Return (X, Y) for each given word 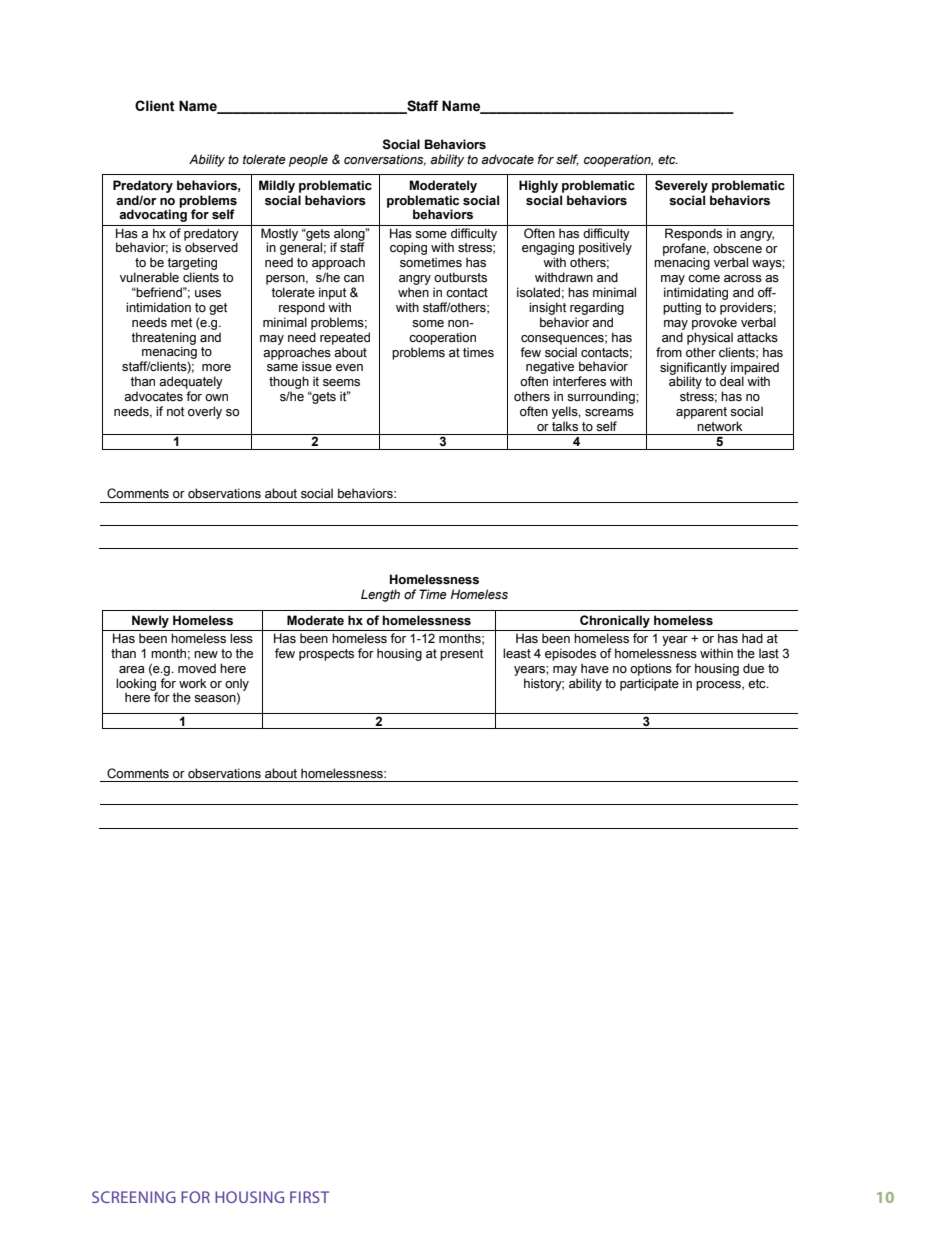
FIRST (309, 1197)
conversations (385, 160)
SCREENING (134, 1197)
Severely (681, 186)
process (719, 686)
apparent (701, 413)
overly (205, 412)
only (237, 685)
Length (380, 595)
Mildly (277, 186)
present (461, 655)
